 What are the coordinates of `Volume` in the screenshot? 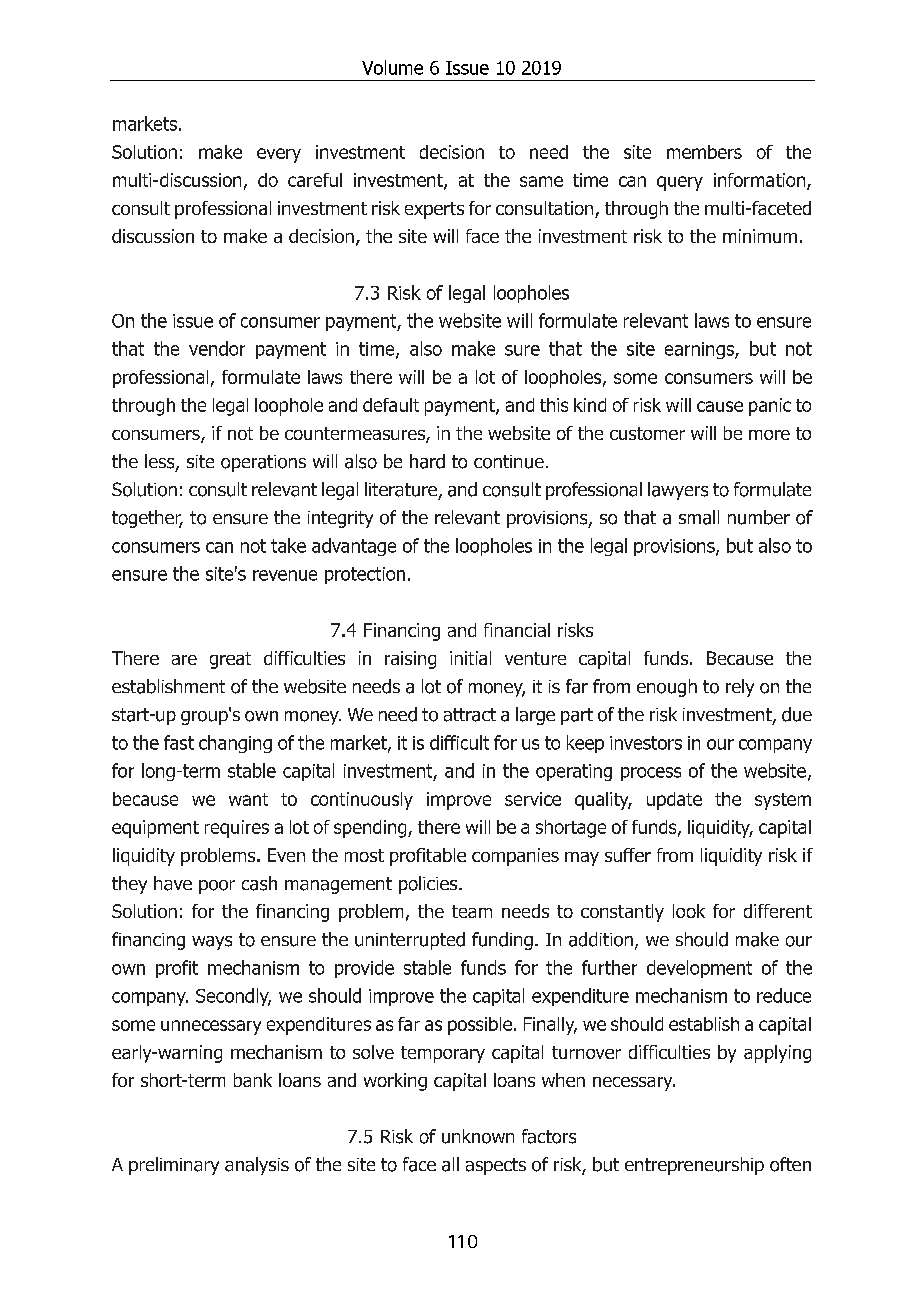 It's located at (392, 67).
